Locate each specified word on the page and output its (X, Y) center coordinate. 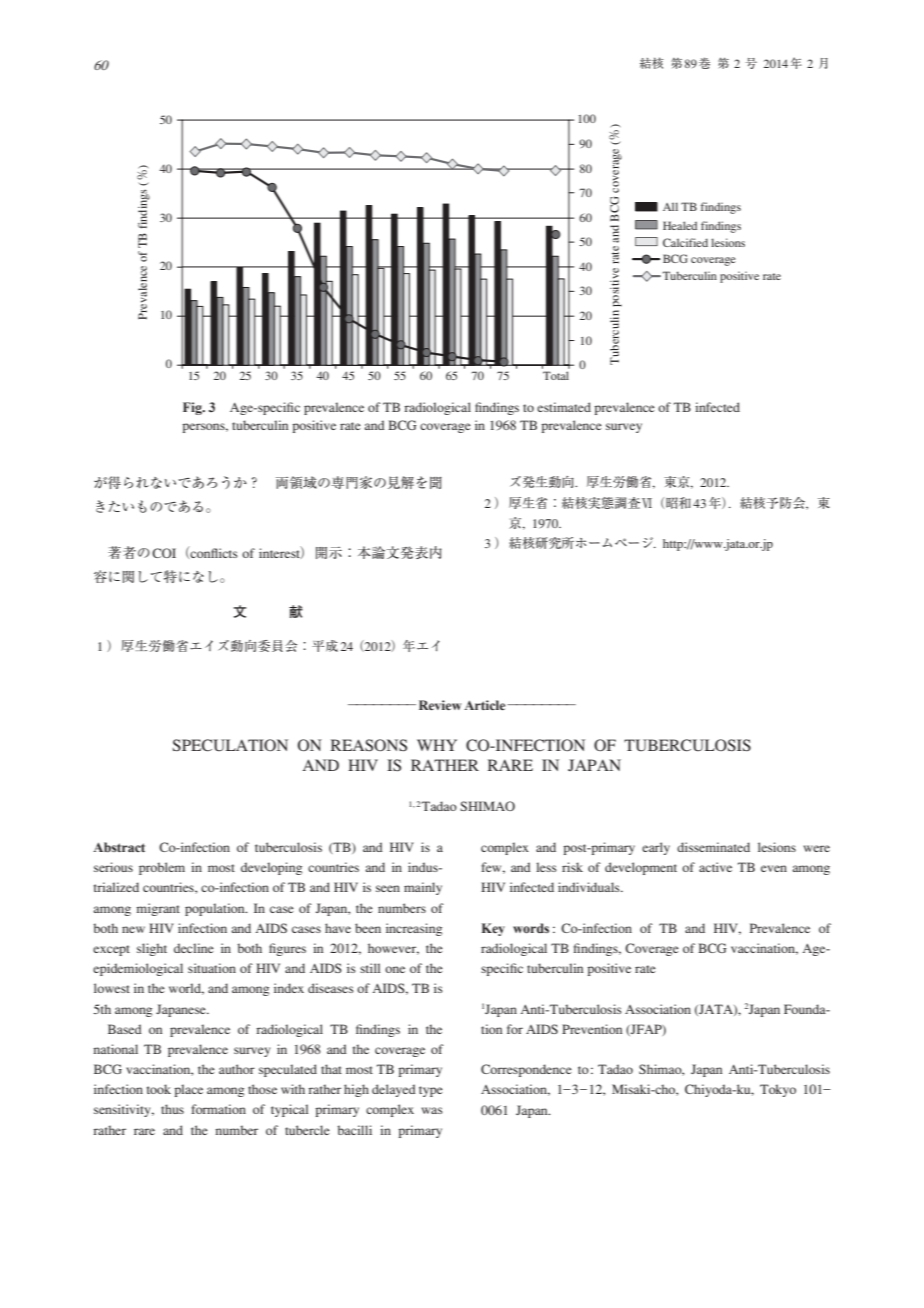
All (670, 206)
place (188, 1090)
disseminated (713, 847)
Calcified (685, 242)
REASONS (369, 745)
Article (486, 705)
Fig (193, 408)
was (432, 1110)
